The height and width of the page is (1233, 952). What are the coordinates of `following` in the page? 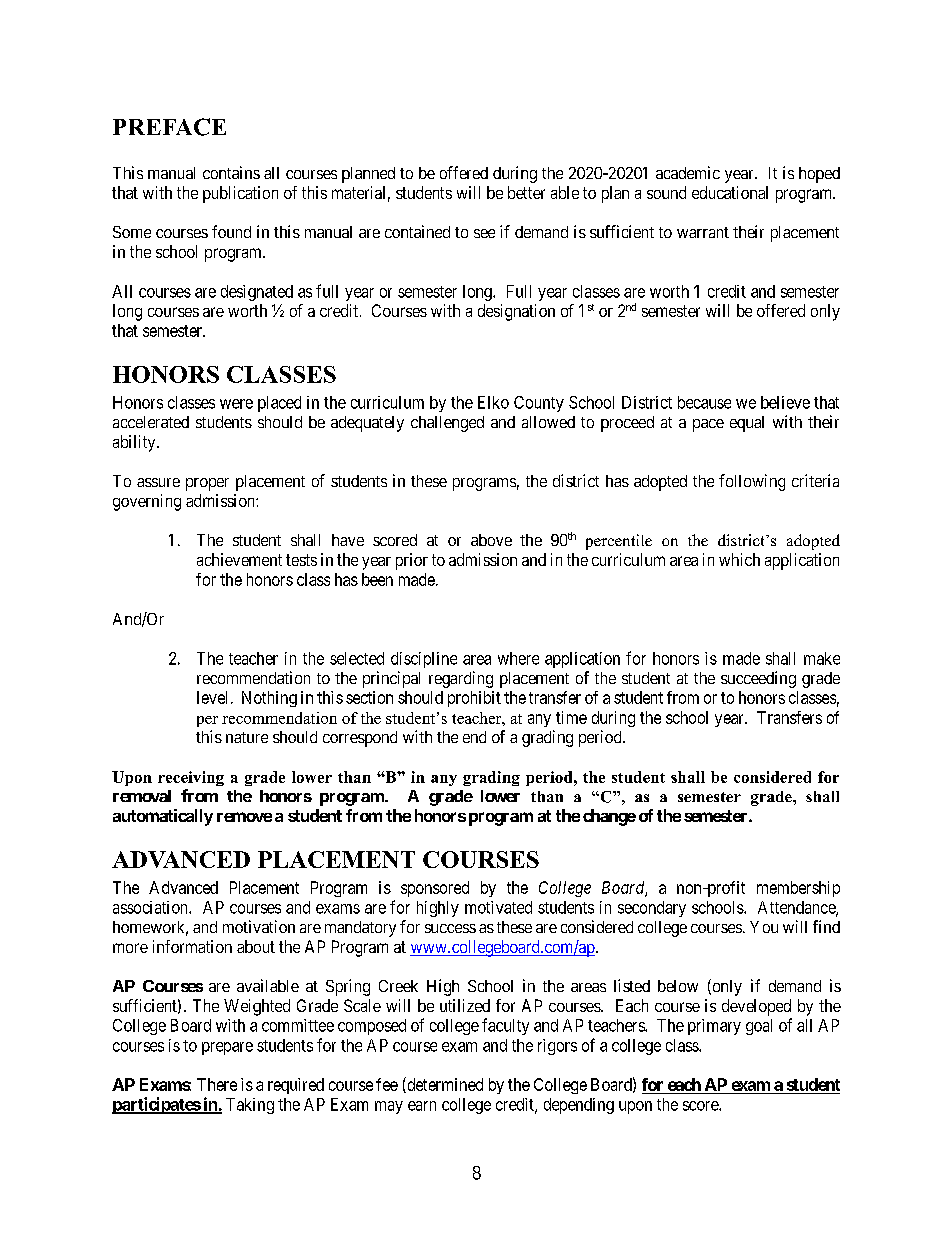 It's located at (752, 482).
